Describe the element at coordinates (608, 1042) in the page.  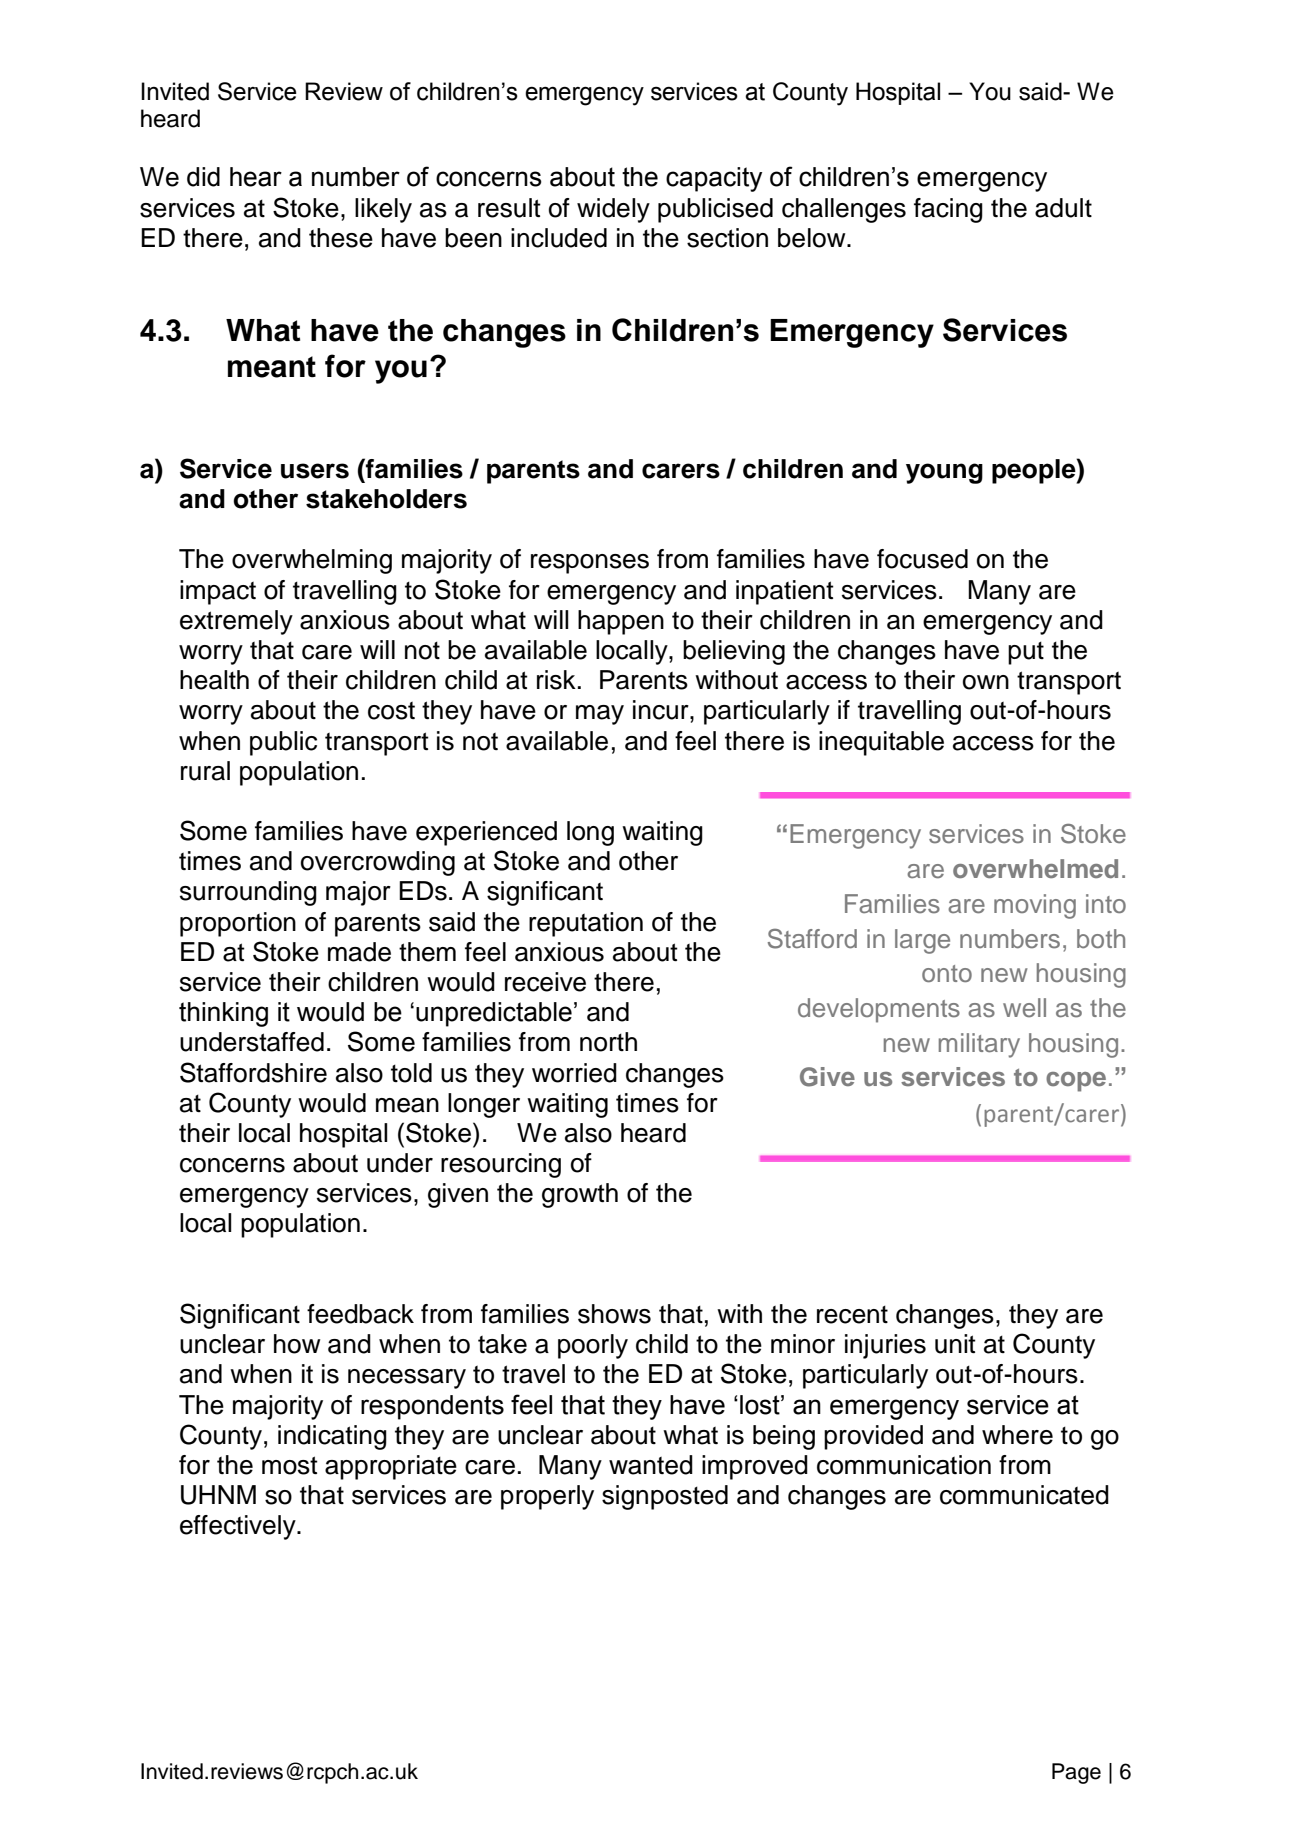
I see `north` at that location.
